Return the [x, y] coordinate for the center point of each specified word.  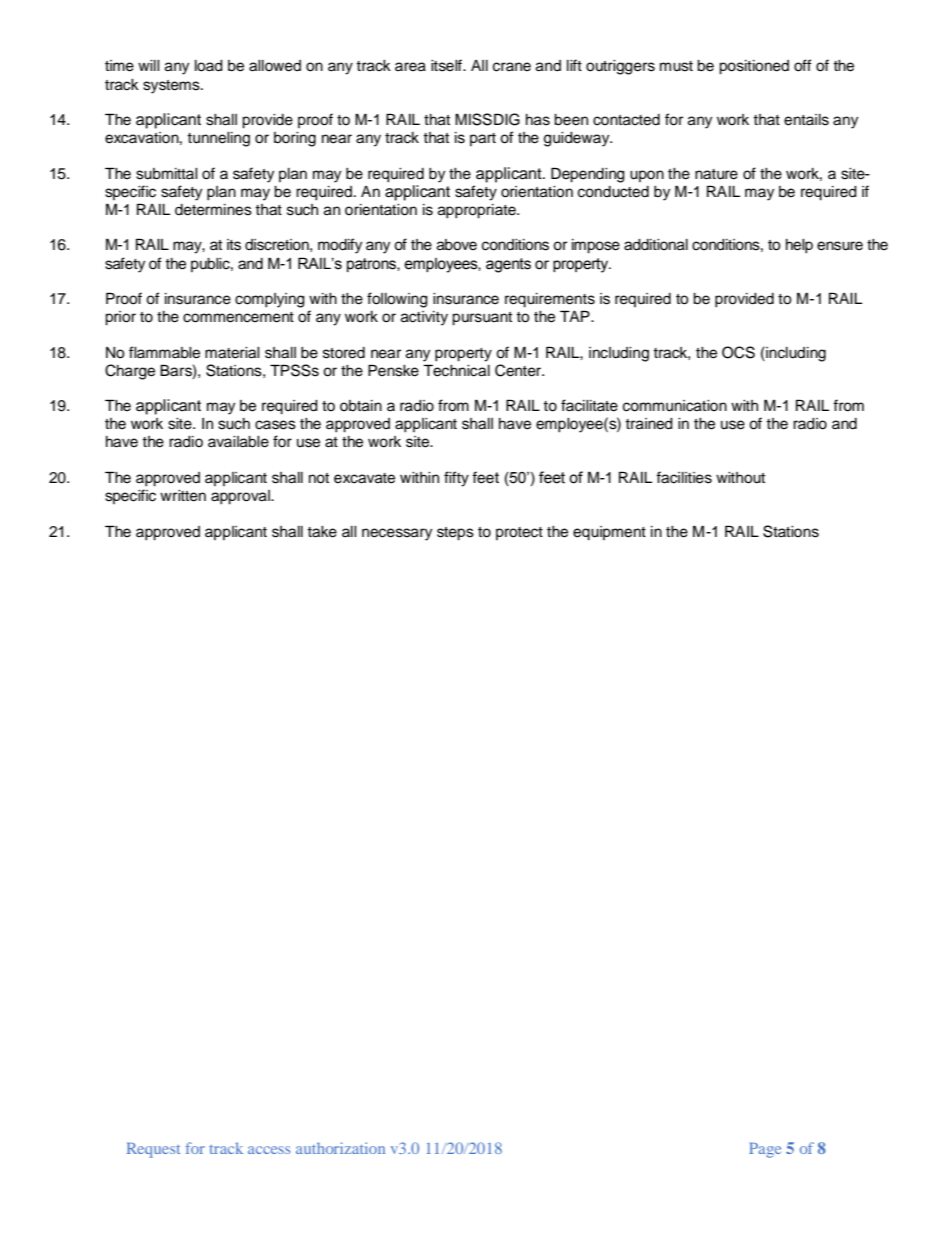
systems [172, 87]
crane [512, 67]
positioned [754, 67]
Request [153, 1150]
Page [765, 1150]
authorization [340, 1148]
